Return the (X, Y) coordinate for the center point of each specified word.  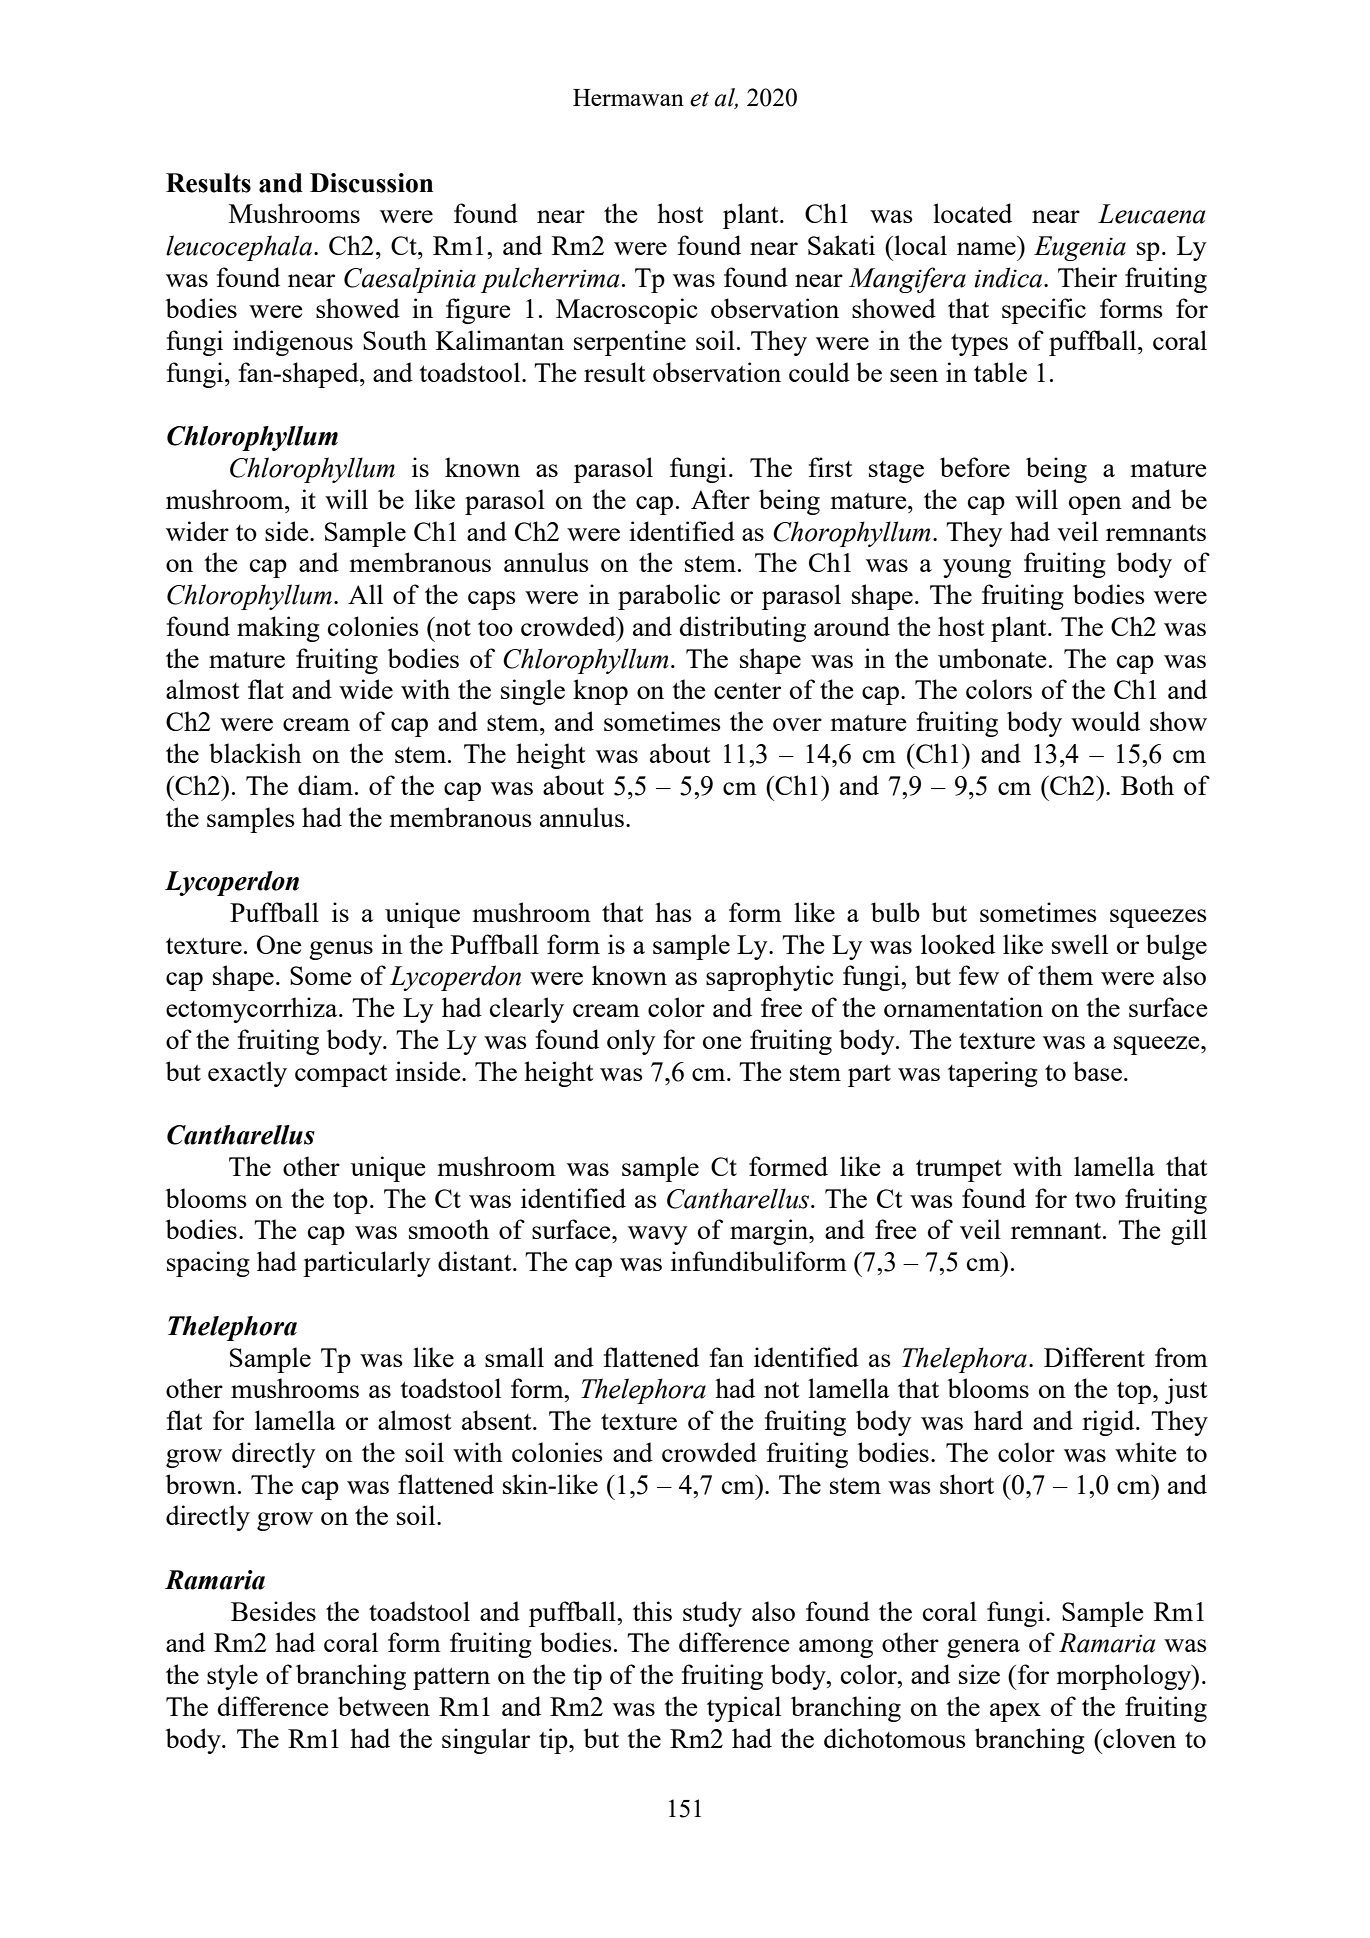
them (1065, 975)
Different (1094, 1357)
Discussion (371, 183)
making (278, 629)
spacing (208, 1264)
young (977, 568)
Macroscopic (627, 311)
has (673, 912)
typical (744, 1709)
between (384, 1706)
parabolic (669, 597)
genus (341, 950)
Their (1087, 277)
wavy (658, 1235)
